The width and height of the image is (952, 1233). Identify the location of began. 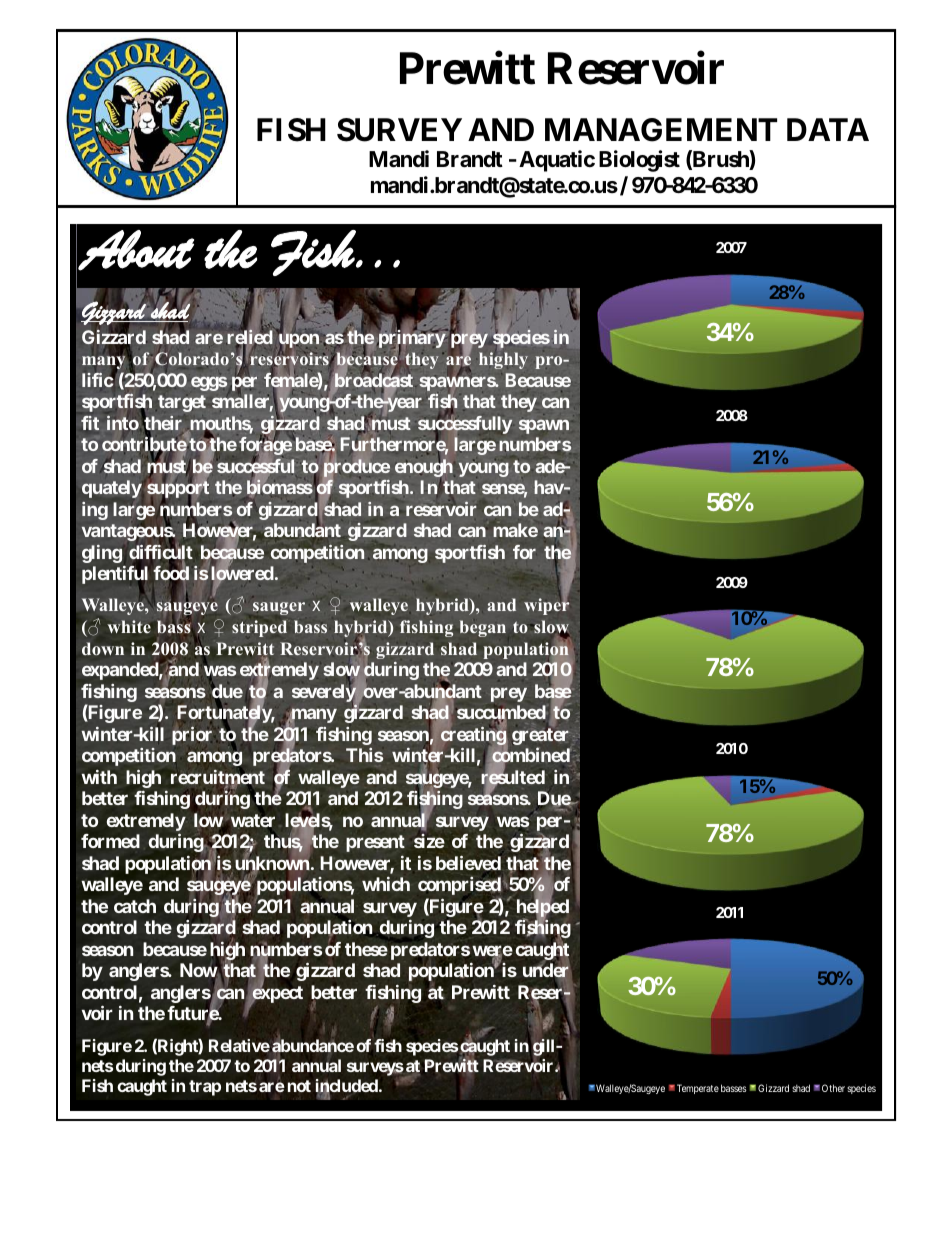
(483, 628).
